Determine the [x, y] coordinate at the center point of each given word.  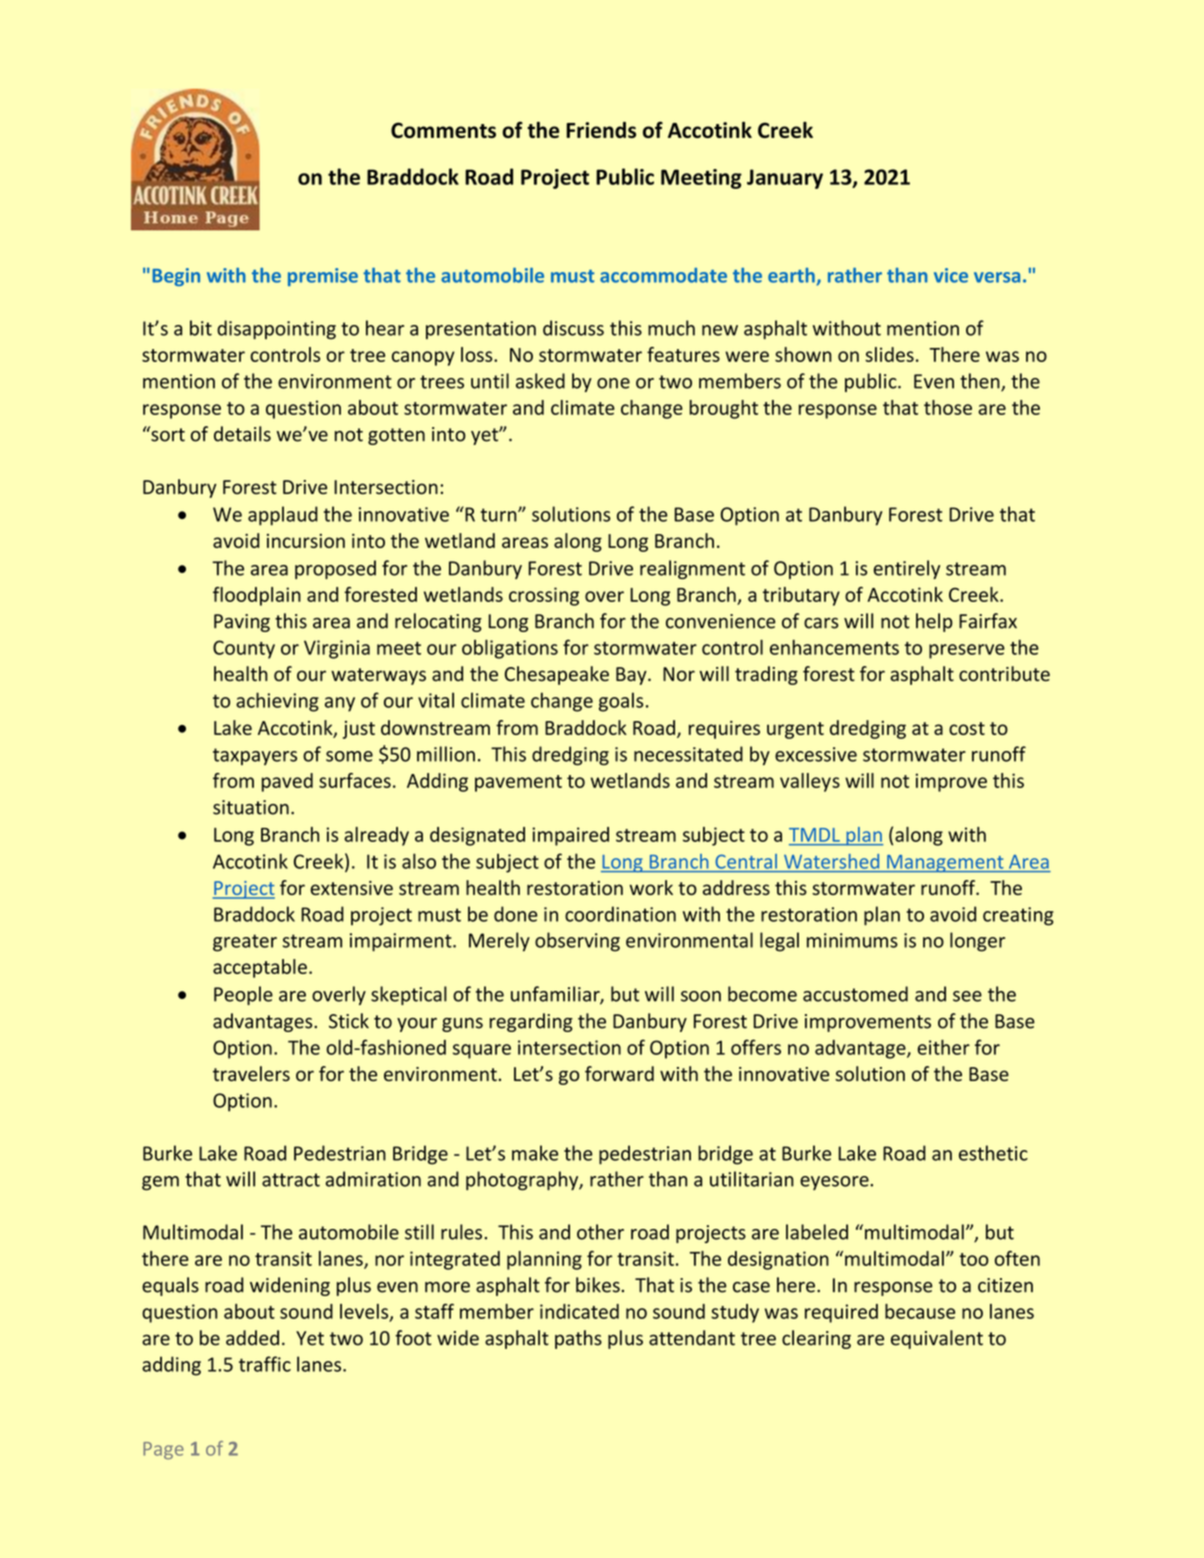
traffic [265, 1364]
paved [287, 782]
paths [578, 1339]
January [785, 179]
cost [967, 728]
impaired [570, 836]
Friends [601, 130]
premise [323, 277]
